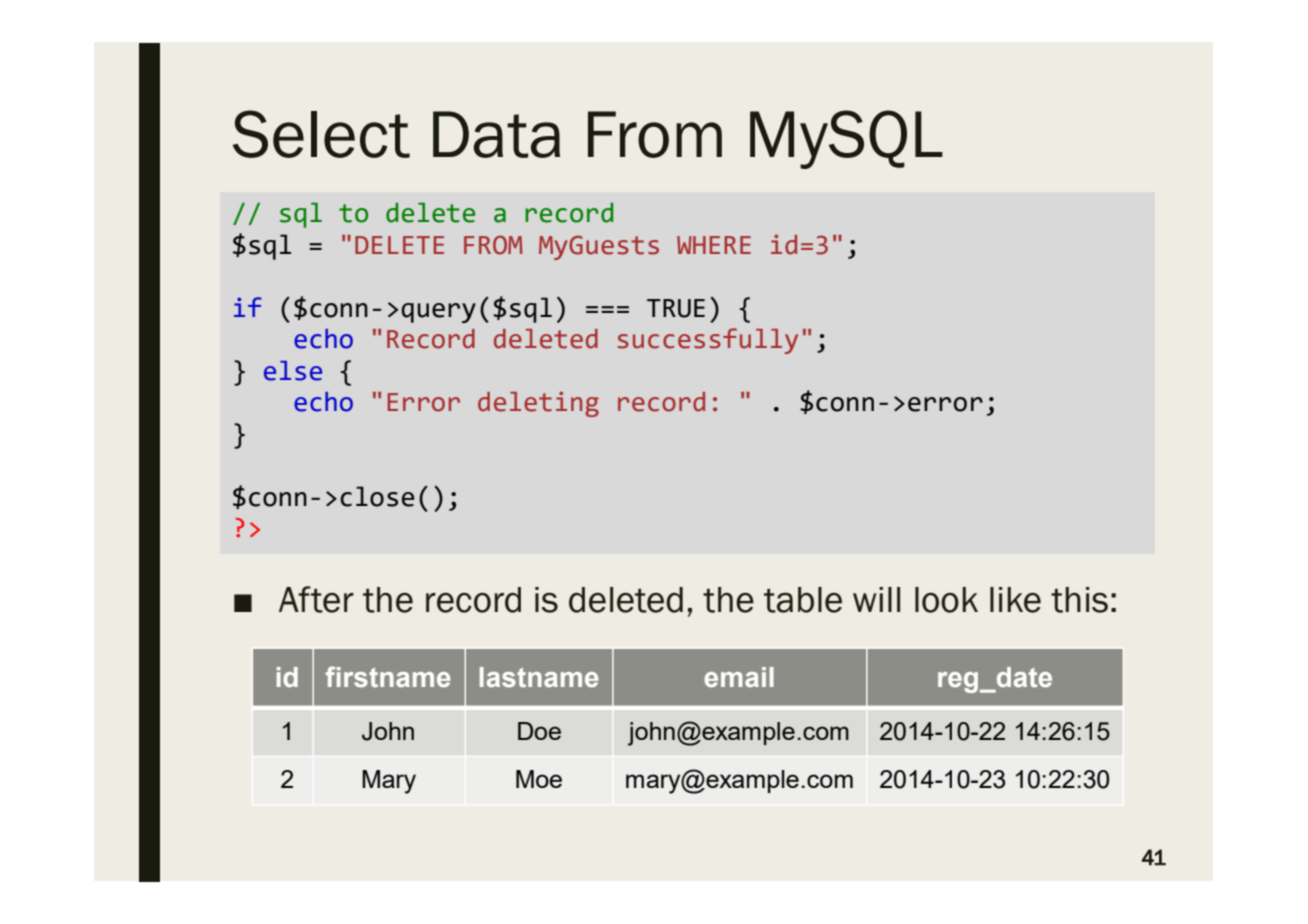 This screenshot has height=924, width=1308. Describe the element at coordinates (876, 599) in the screenshot. I see `will` at that location.
